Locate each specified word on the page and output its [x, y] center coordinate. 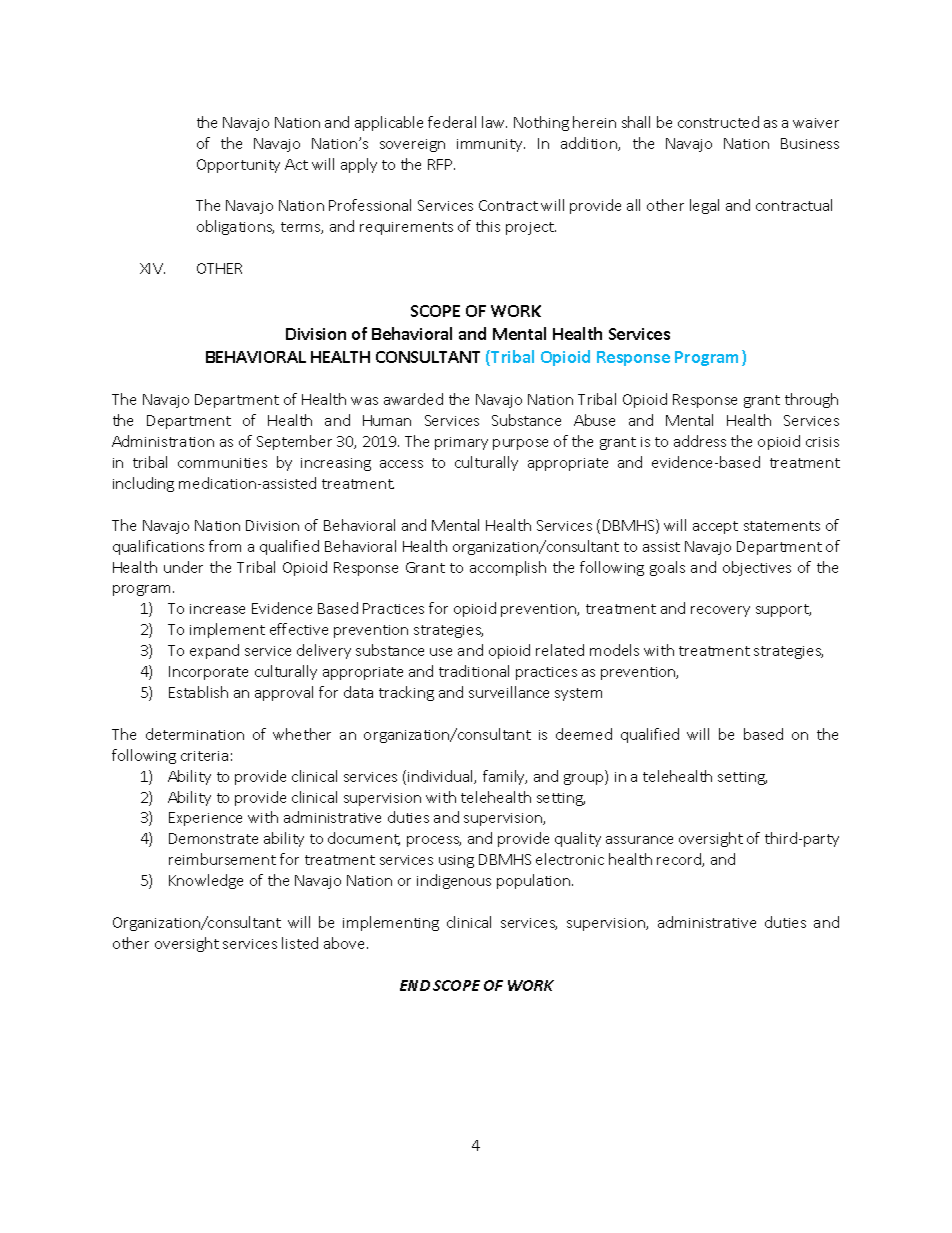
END [415, 985]
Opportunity [238, 166]
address [700, 441]
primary [461, 443]
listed [300, 943]
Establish [198, 692]
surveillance [509, 692]
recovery [720, 611]
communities [222, 463]
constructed [718, 122]
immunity [491, 145]
